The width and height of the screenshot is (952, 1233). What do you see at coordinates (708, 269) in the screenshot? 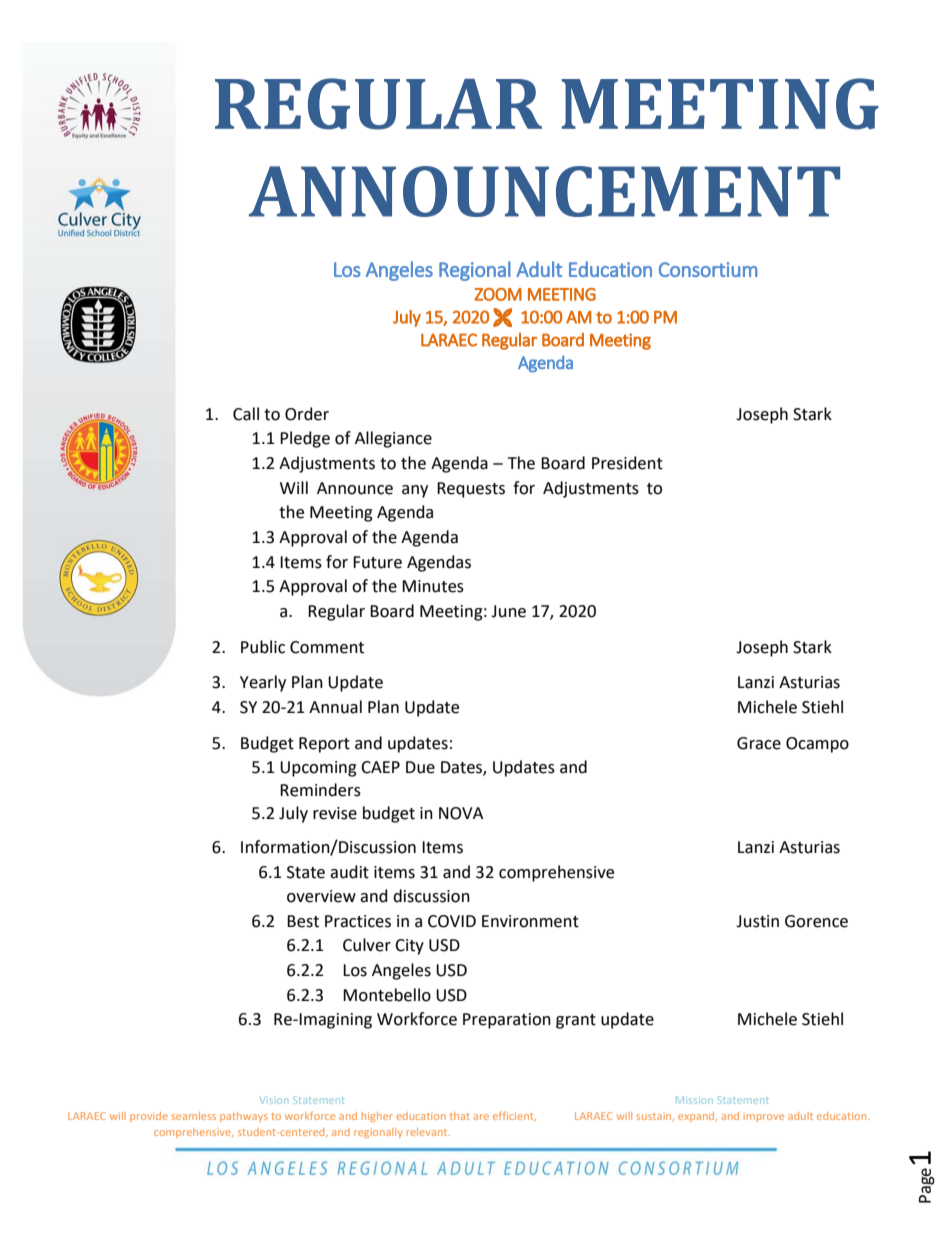
I see `Consortium` at bounding box center [708, 269].
